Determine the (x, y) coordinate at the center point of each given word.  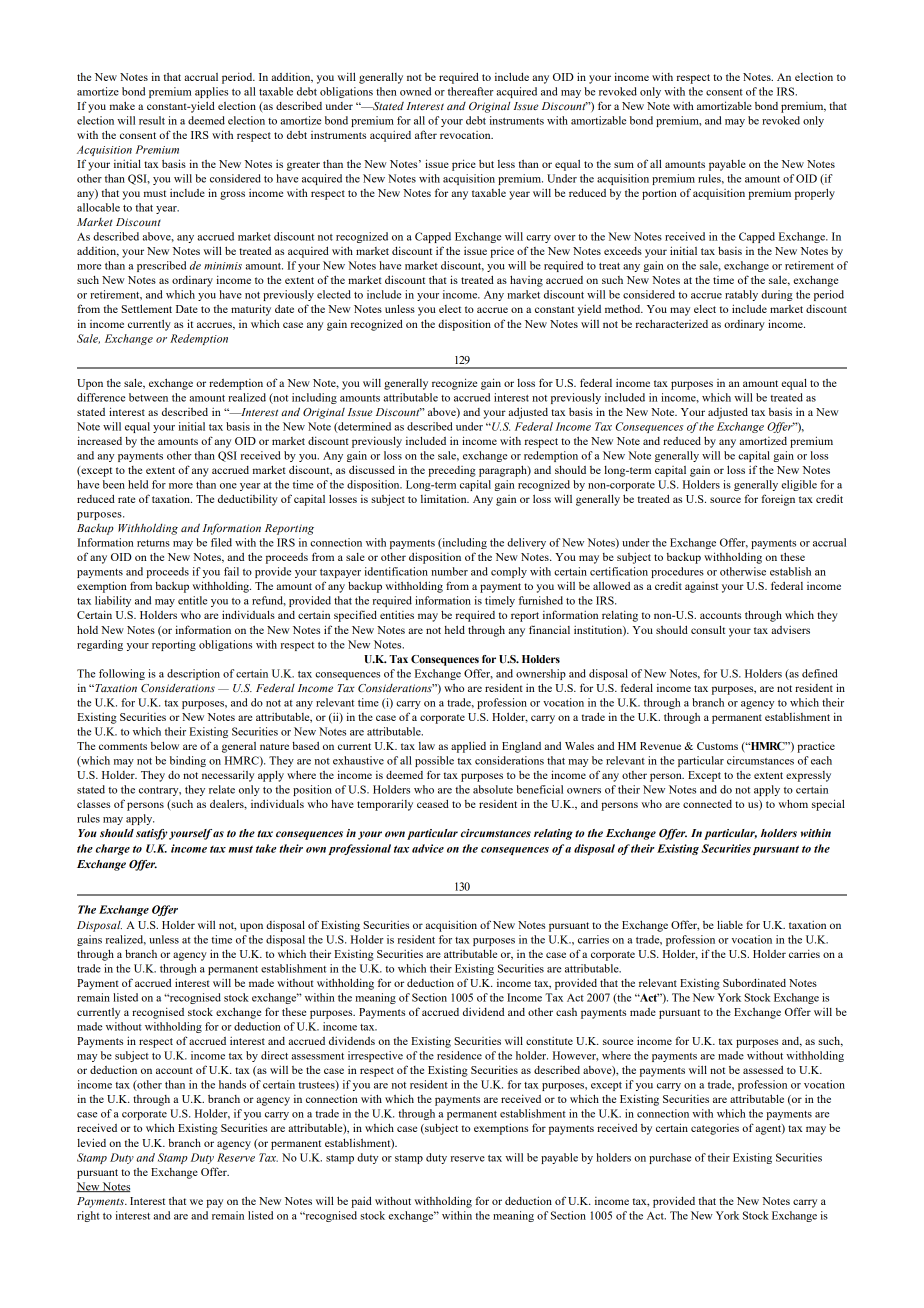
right (88, 1216)
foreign (778, 500)
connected (707, 804)
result (152, 120)
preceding (452, 471)
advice (428, 848)
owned (415, 91)
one (228, 486)
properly (815, 194)
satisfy (152, 834)
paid (361, 1202)
